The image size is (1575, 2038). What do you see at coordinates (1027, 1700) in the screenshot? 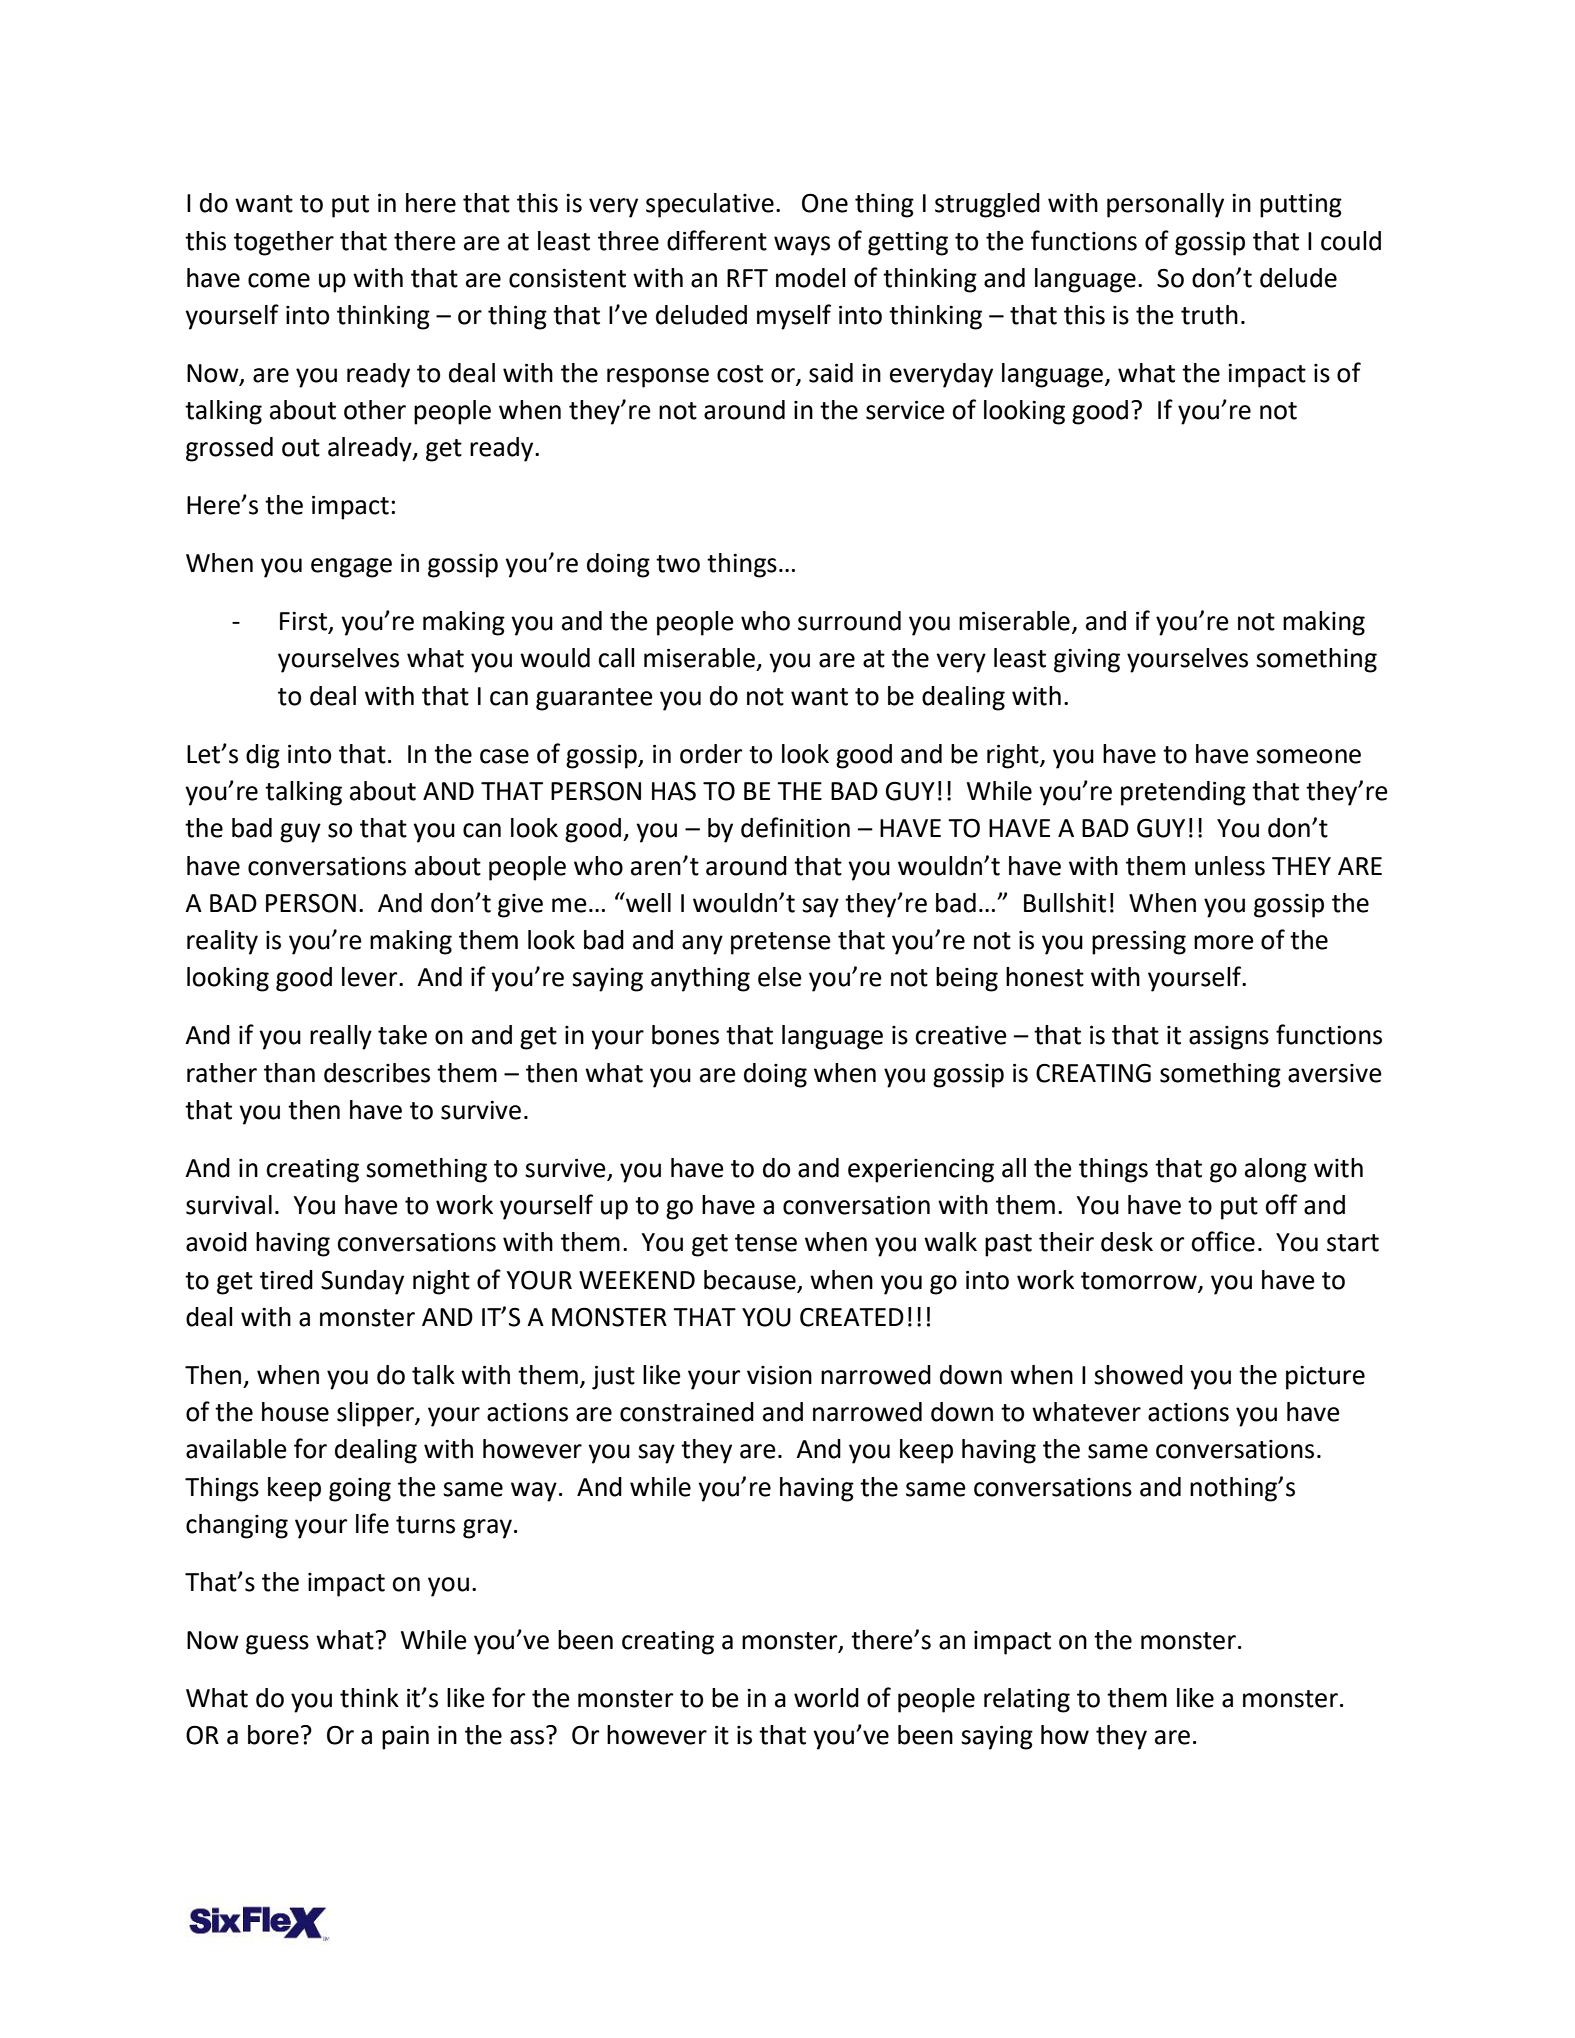
I see `relating` at bounding box center [1027, 1700].
